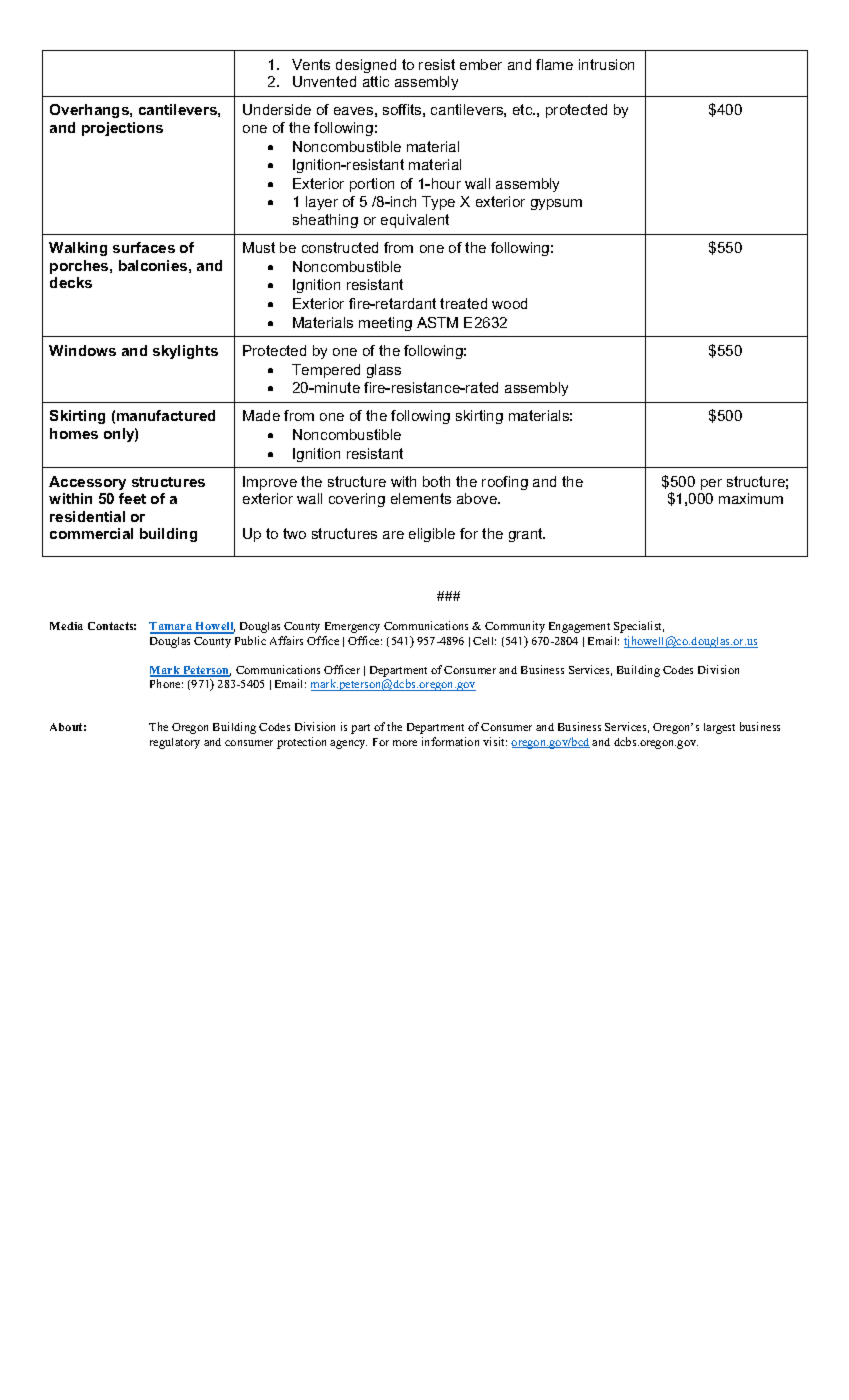  Describe the element at coordinates (719, 728) in the page. I see `largest` at that location.
